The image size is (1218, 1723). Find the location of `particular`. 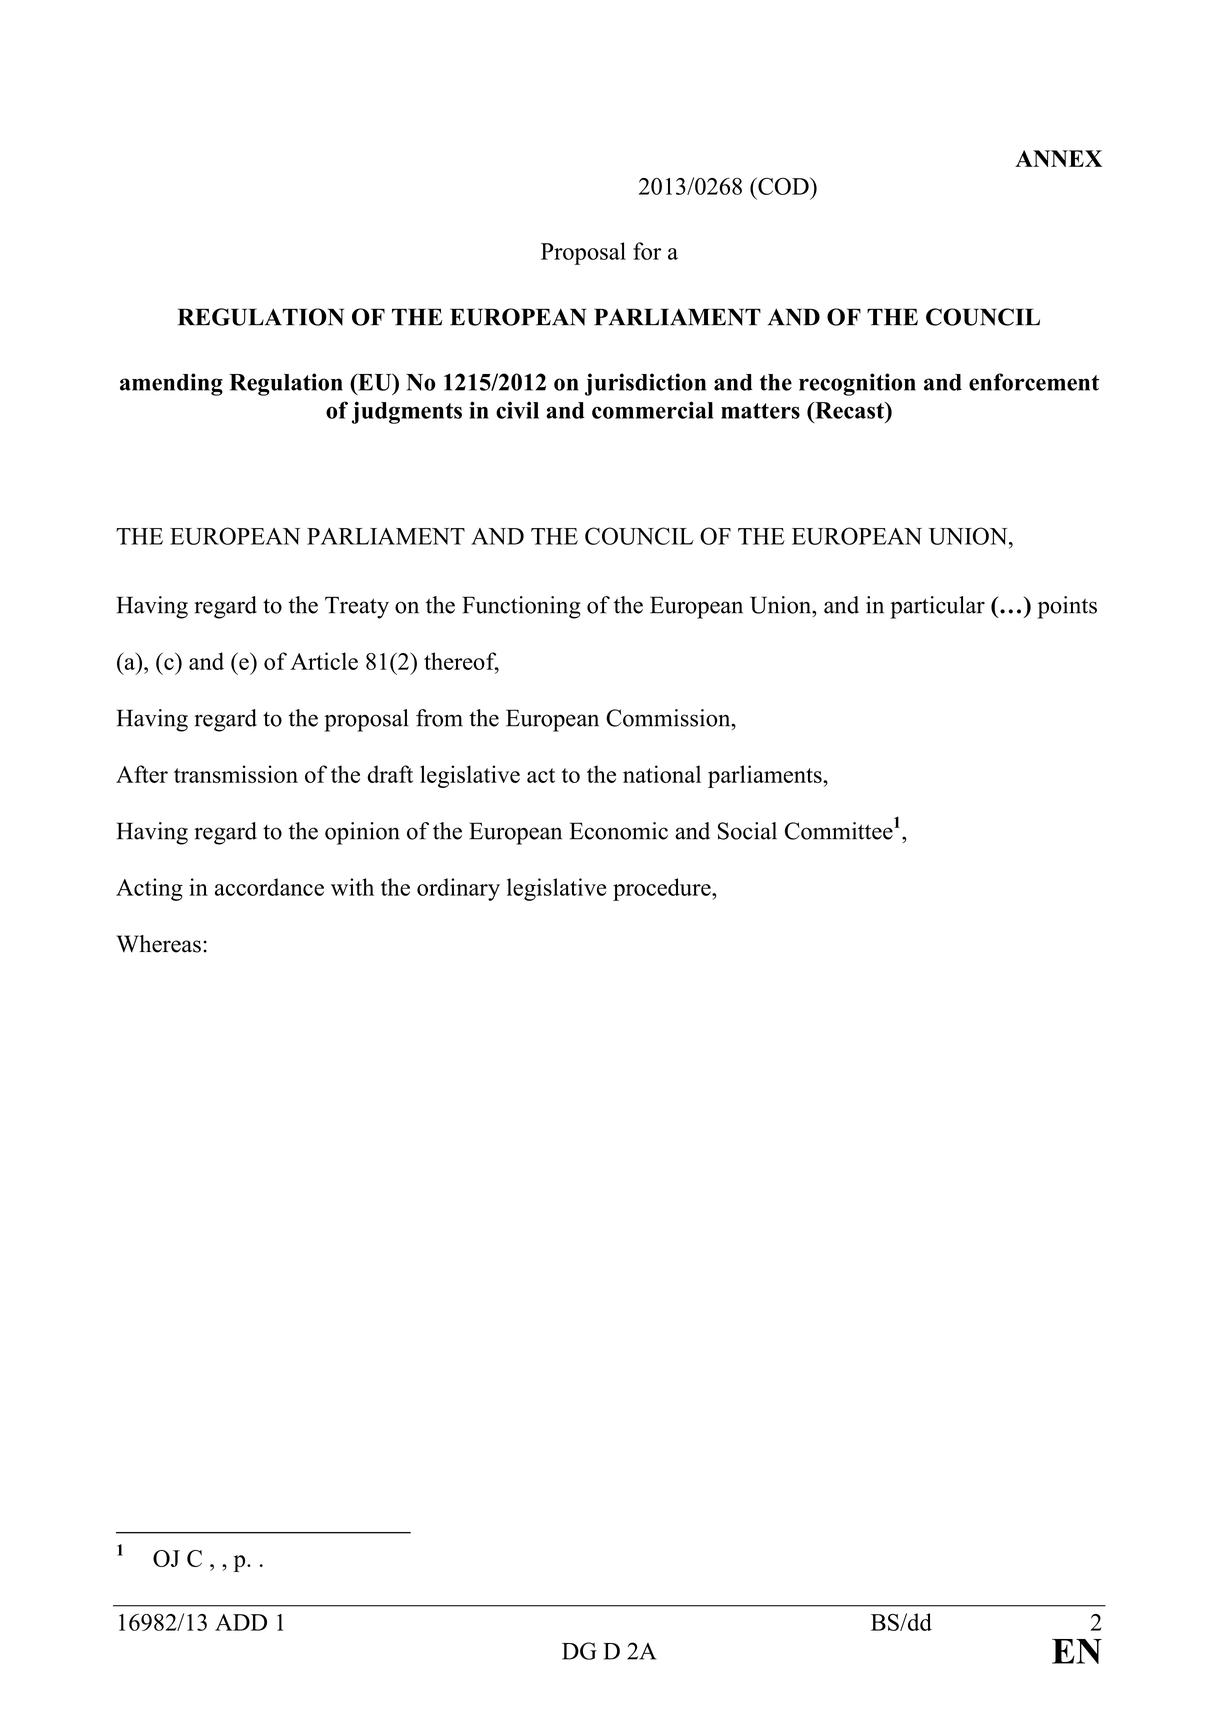

particular is located at coordinates (937, 607).
